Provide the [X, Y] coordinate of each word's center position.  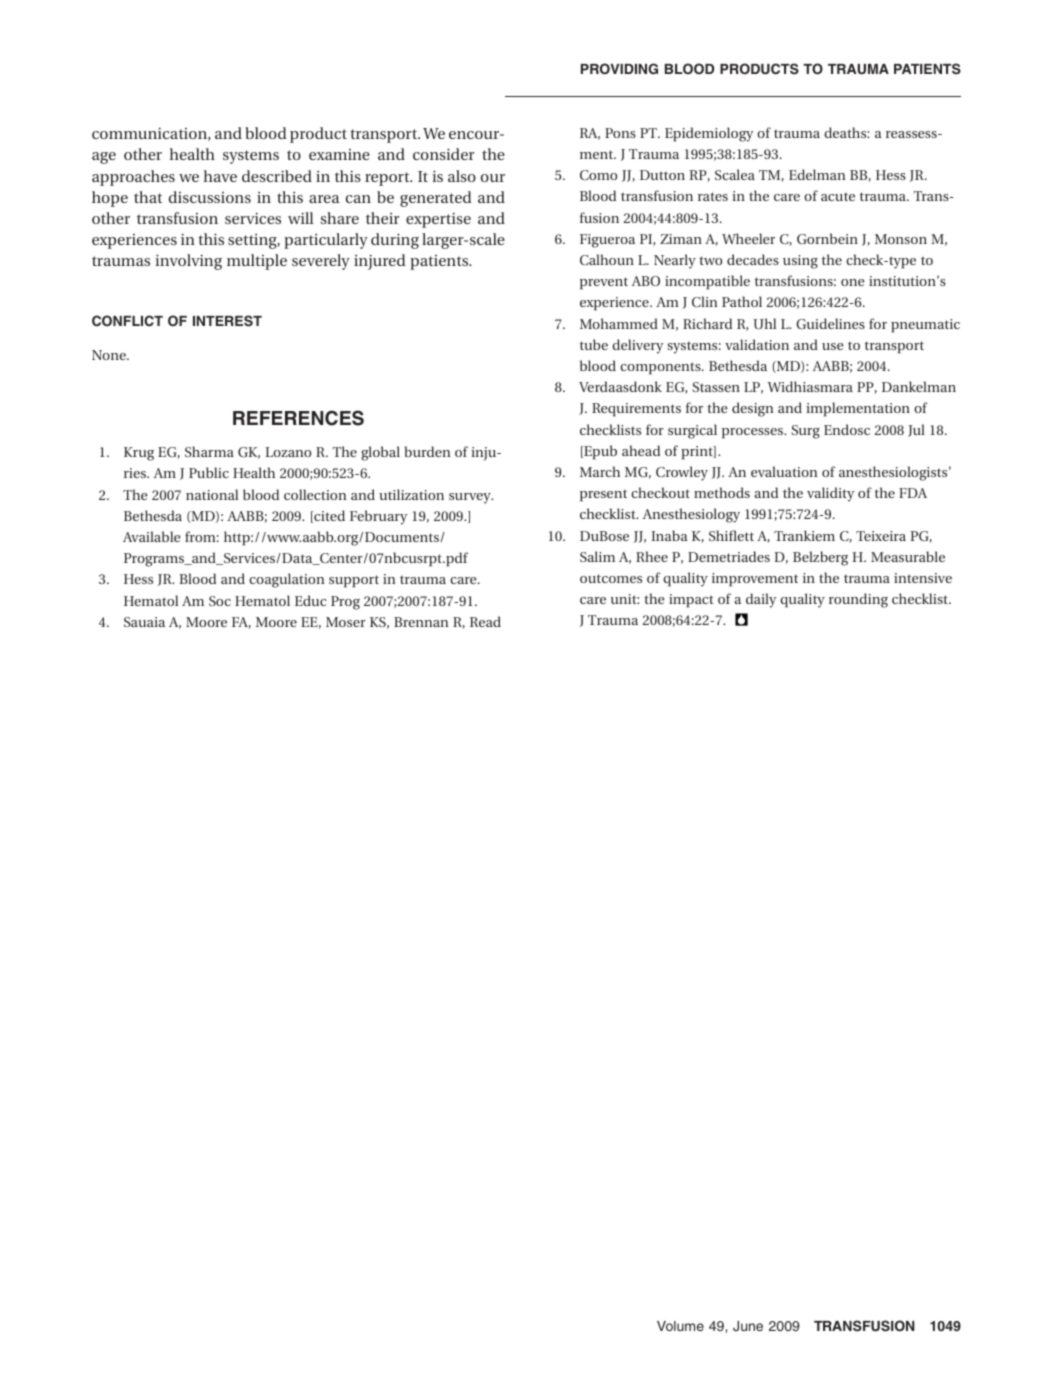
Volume [680, 1326]
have [220, 176]
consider [444, 154]
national [212, 494]
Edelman [817, 174]
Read [485, 621]
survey [471, 498]
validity [830, 494]
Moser [346, 622]
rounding [858, 600]
